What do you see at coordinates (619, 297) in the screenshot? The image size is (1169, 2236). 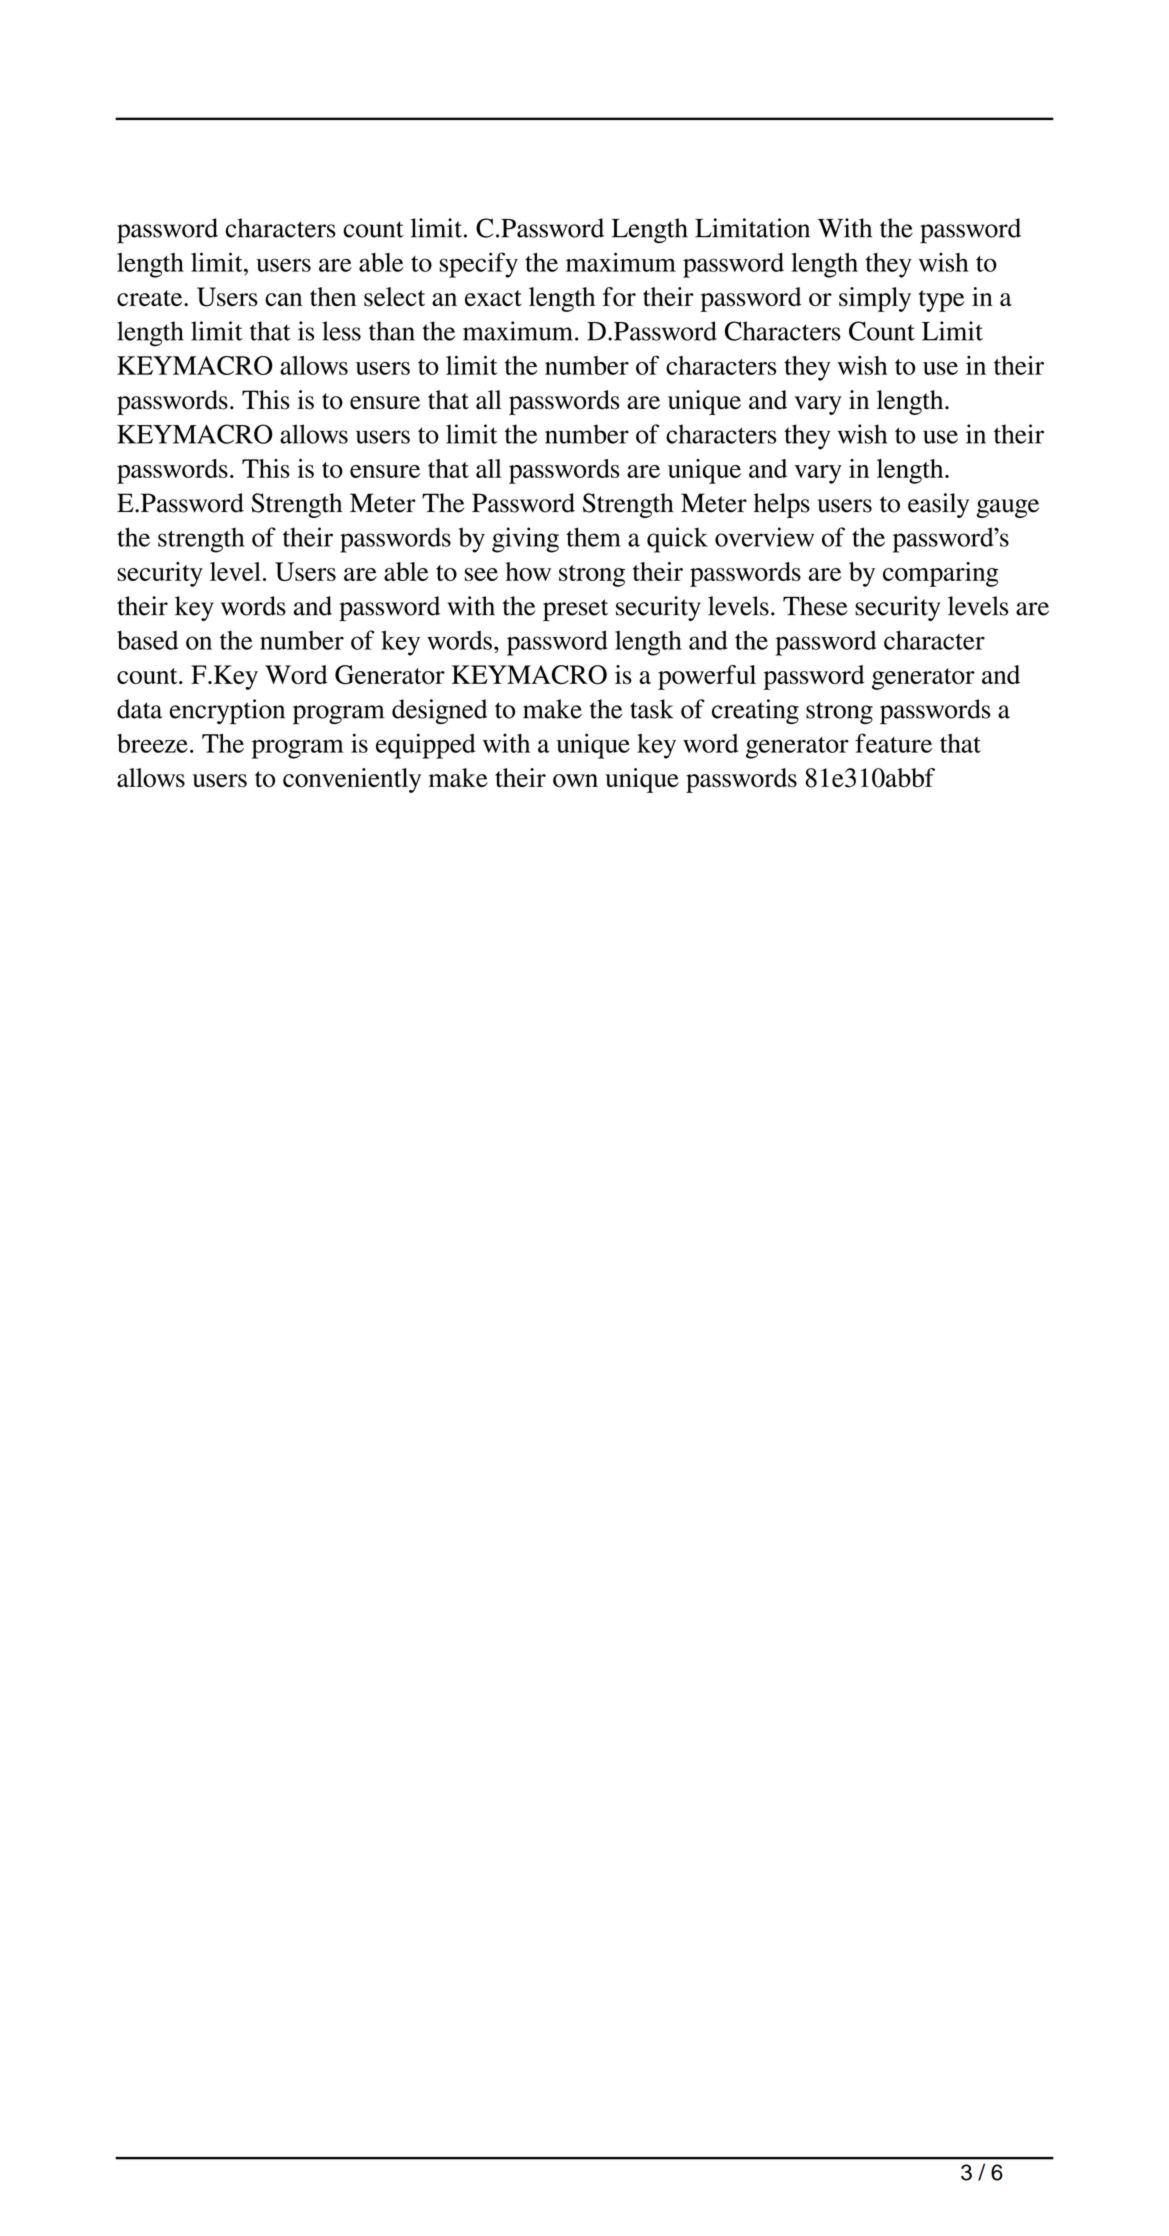 I see `for` at bounding box center [619, 297].
